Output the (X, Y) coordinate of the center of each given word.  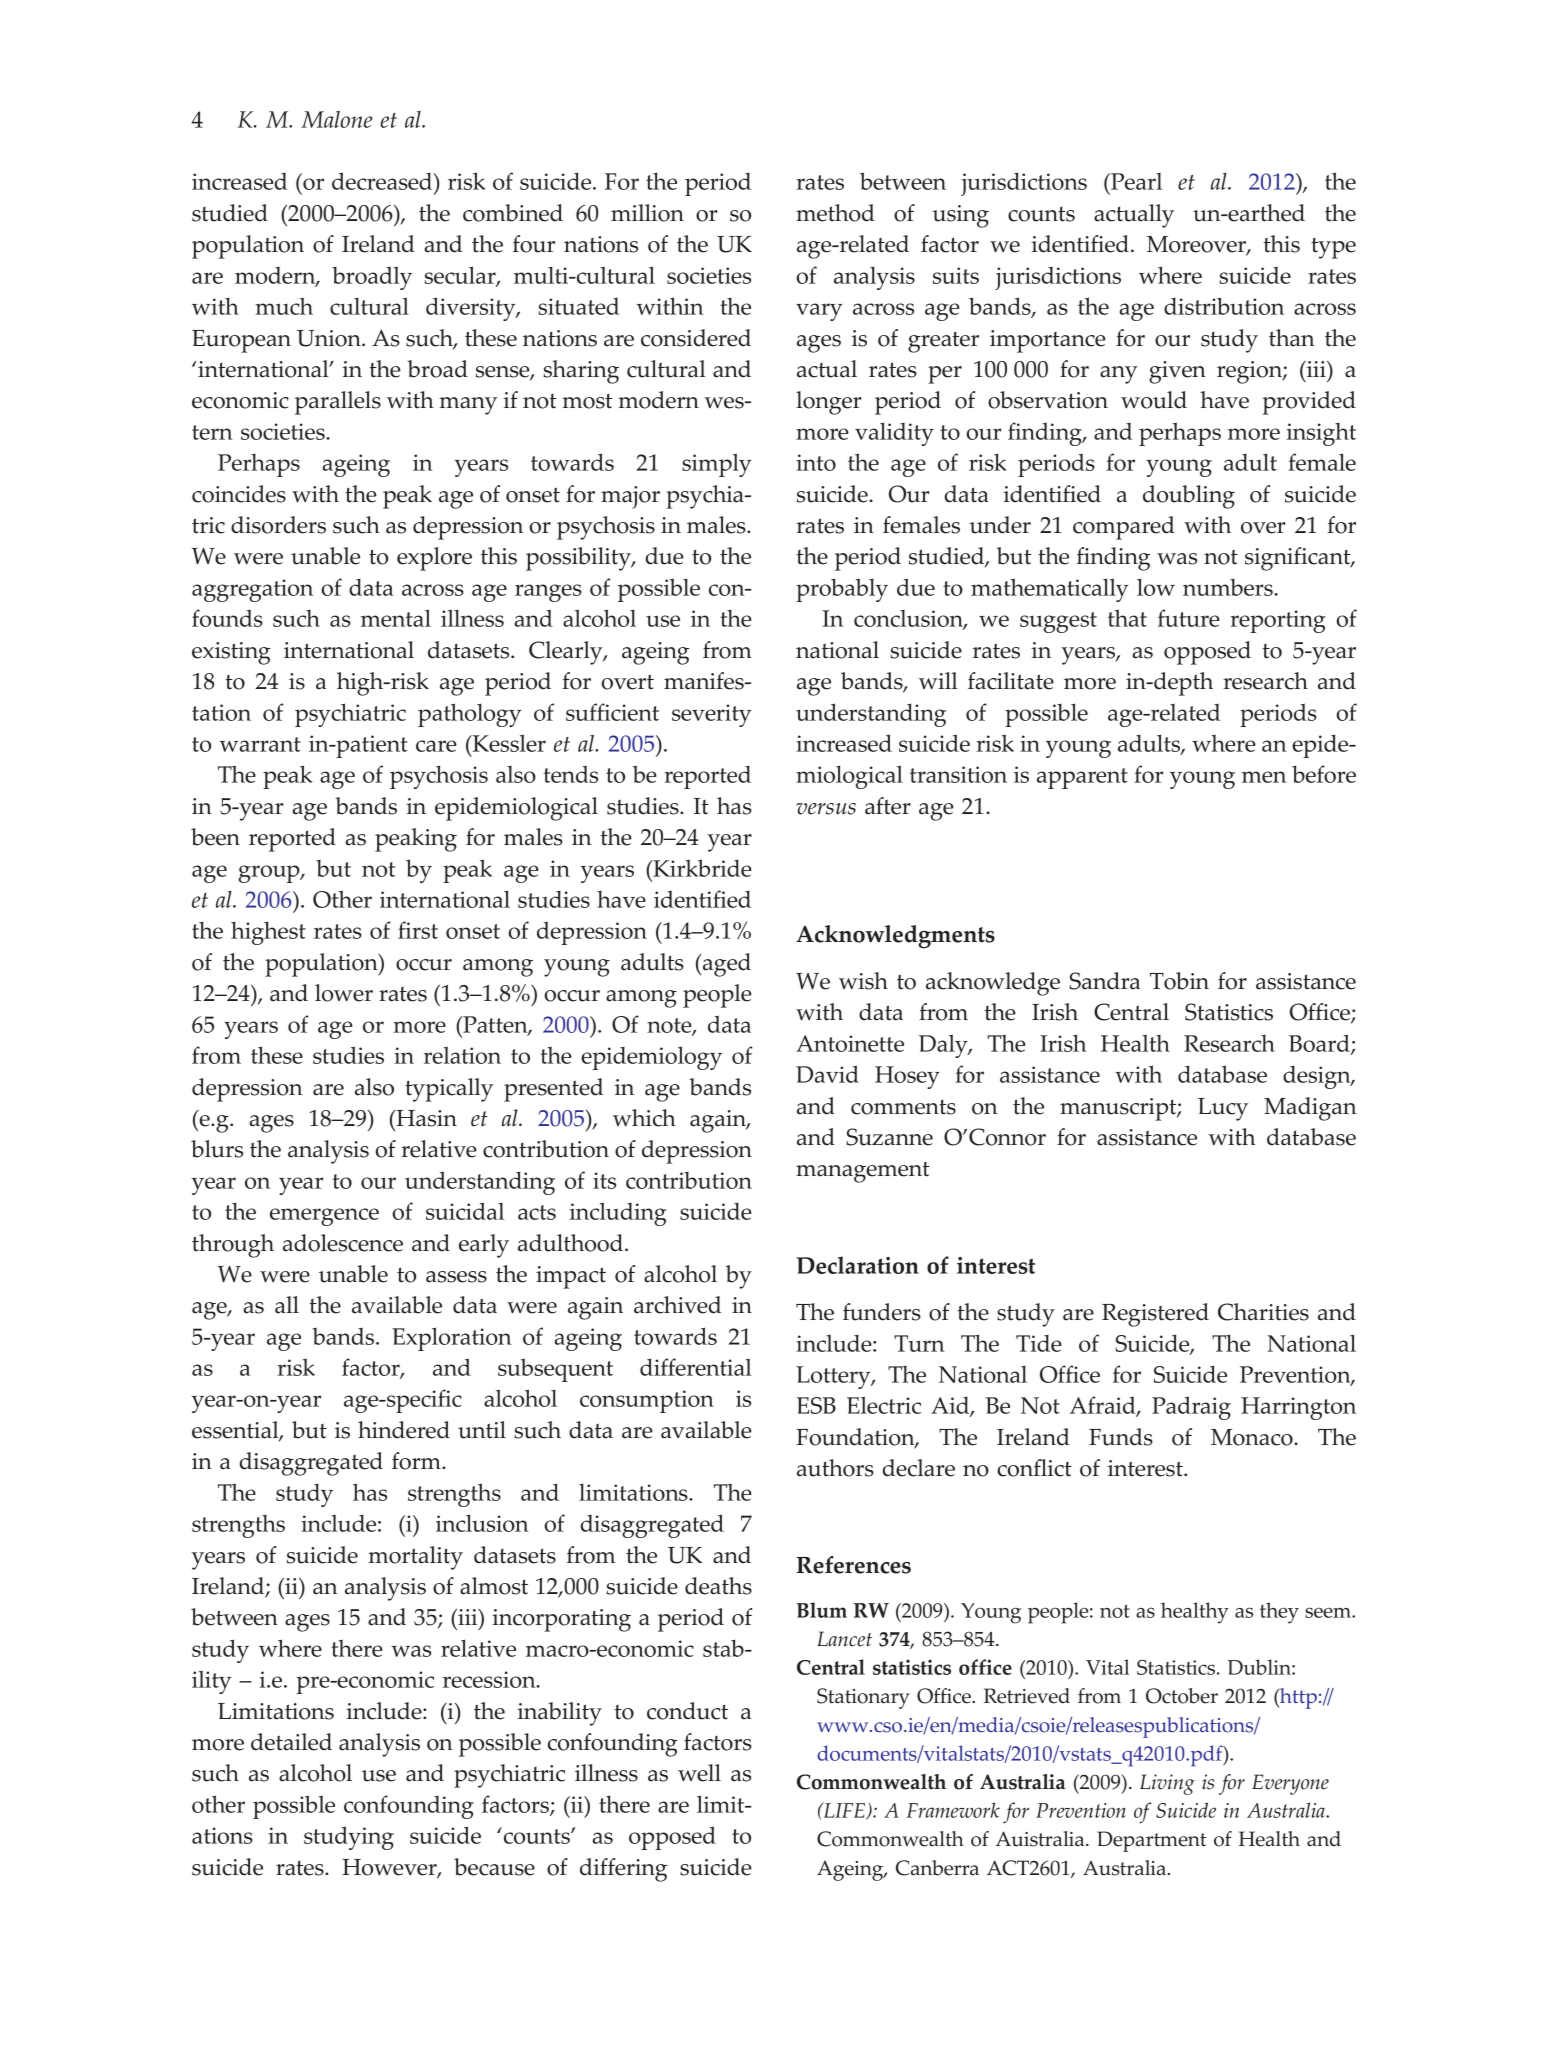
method (835, 213)
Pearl (1135, 181)
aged (726, 965)
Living (1167, 1784)
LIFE (845, 1811)
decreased (383, 181)
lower (344, 993)
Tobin (1179, 981)
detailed (291, 1742)
